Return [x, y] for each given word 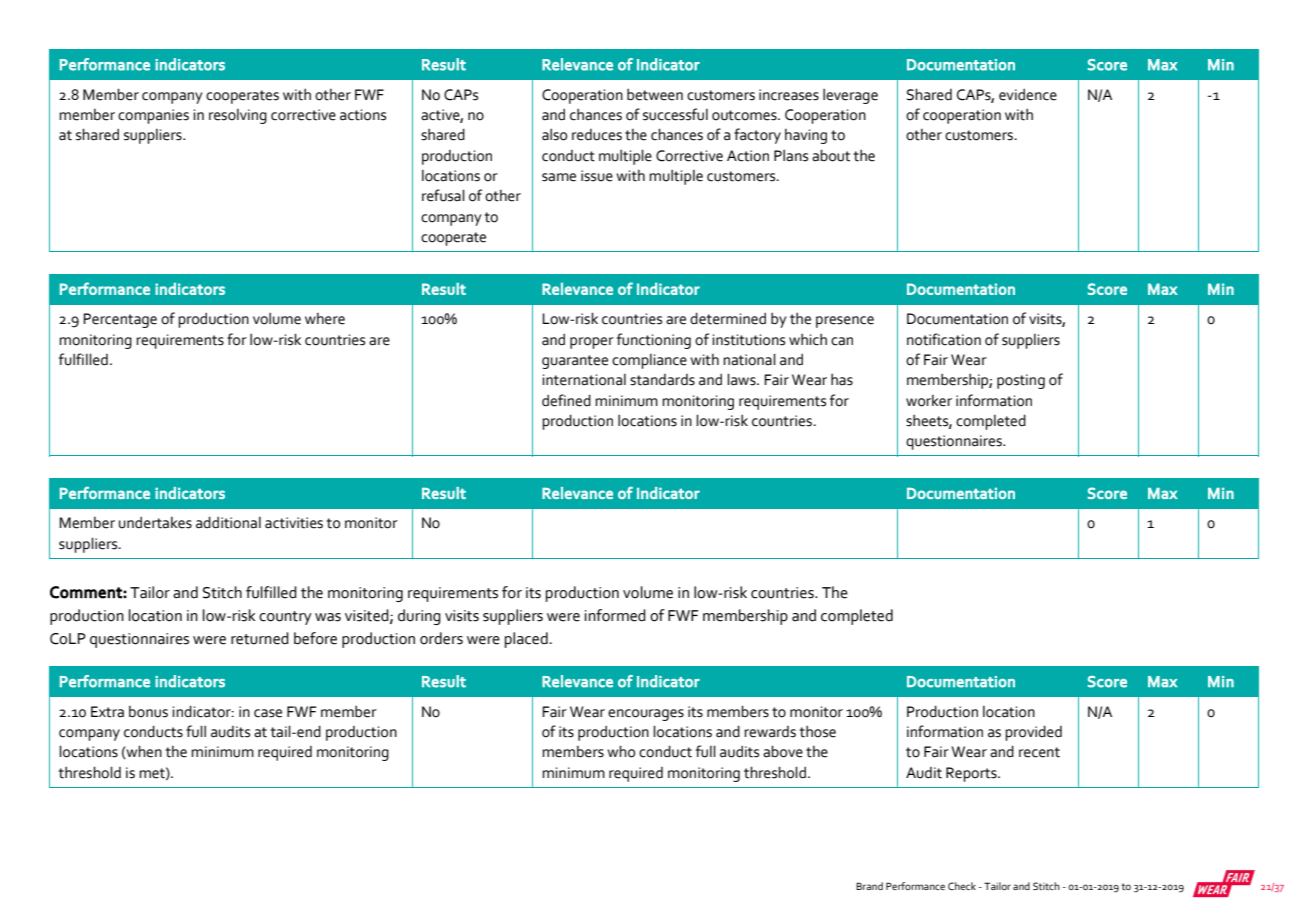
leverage [850, 96]
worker [929, 401]
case [268, 713]
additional [228, 522]
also [554, 135]
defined [566, 400]
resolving [238, 116]
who [621, 751]
